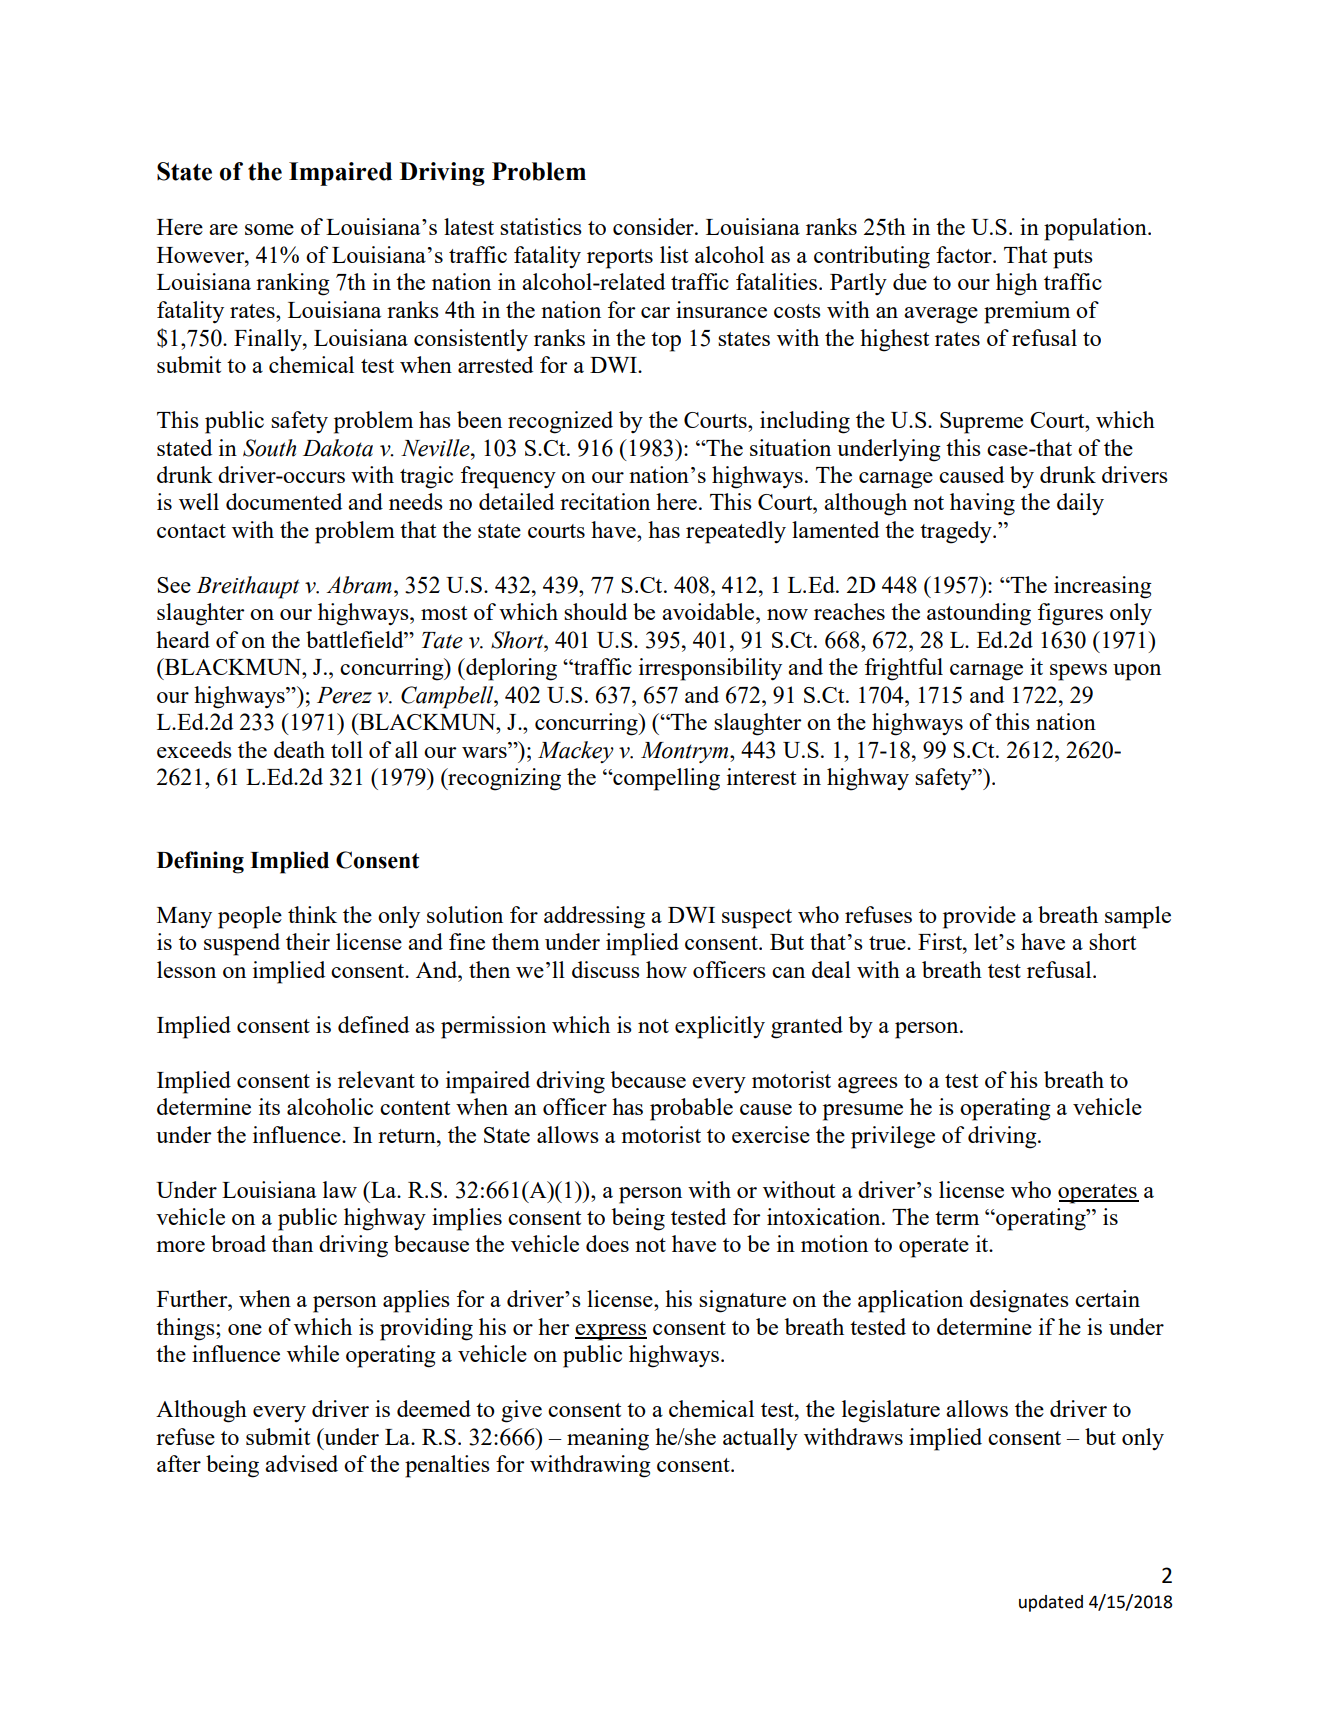 The image size is (1330, 1721). What do you see at coordinates (607, 1243) in the page?
I see `does` at bounding box center [607, 1243].
